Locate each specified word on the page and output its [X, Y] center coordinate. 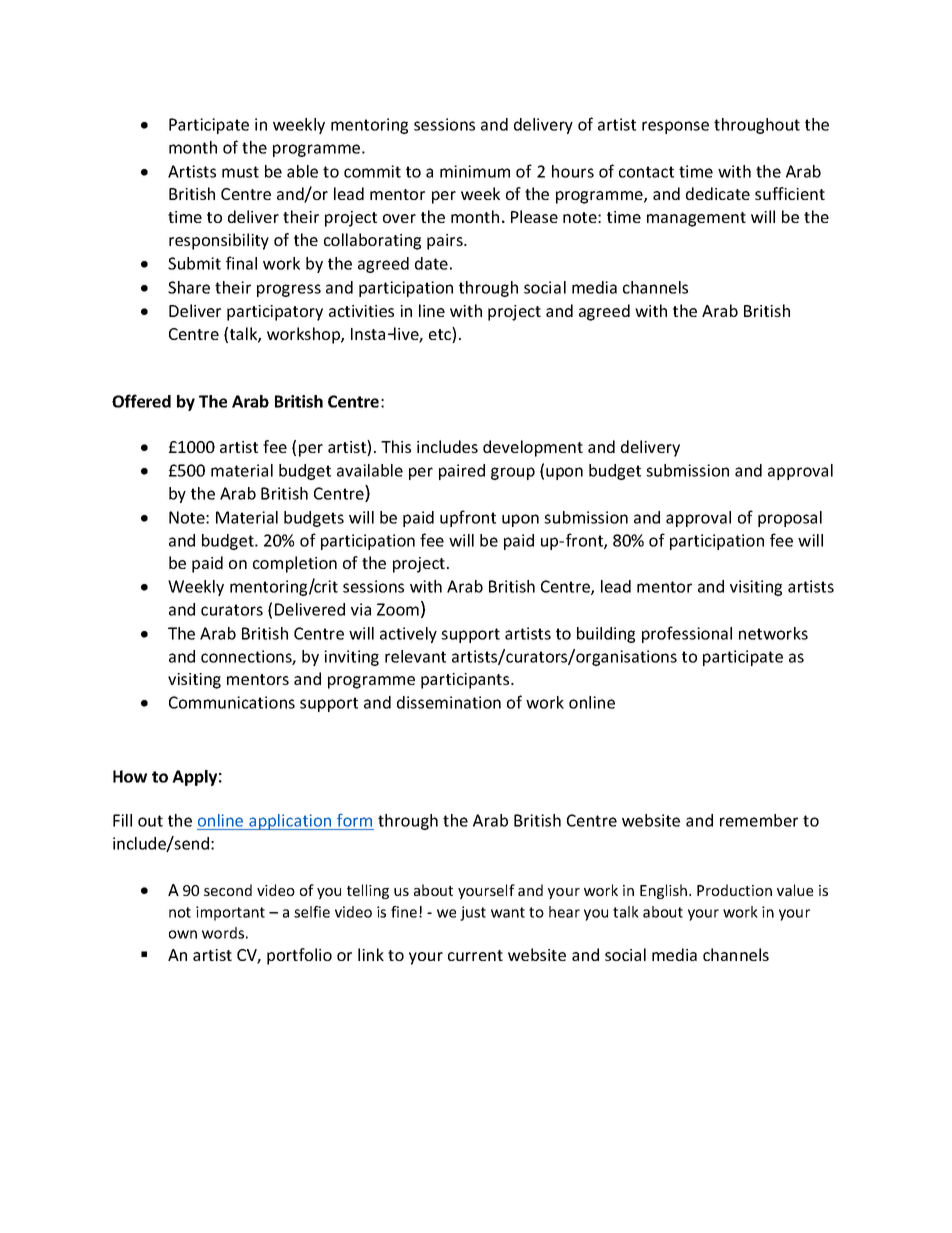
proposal [790, 519]
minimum [475, 171]
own [183, 934]
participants [466, 681]
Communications [232, 702]
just [473, 913]
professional [687, 634]
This [396, 446]
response [675, 127]
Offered [141, 401]
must [240, 172]
